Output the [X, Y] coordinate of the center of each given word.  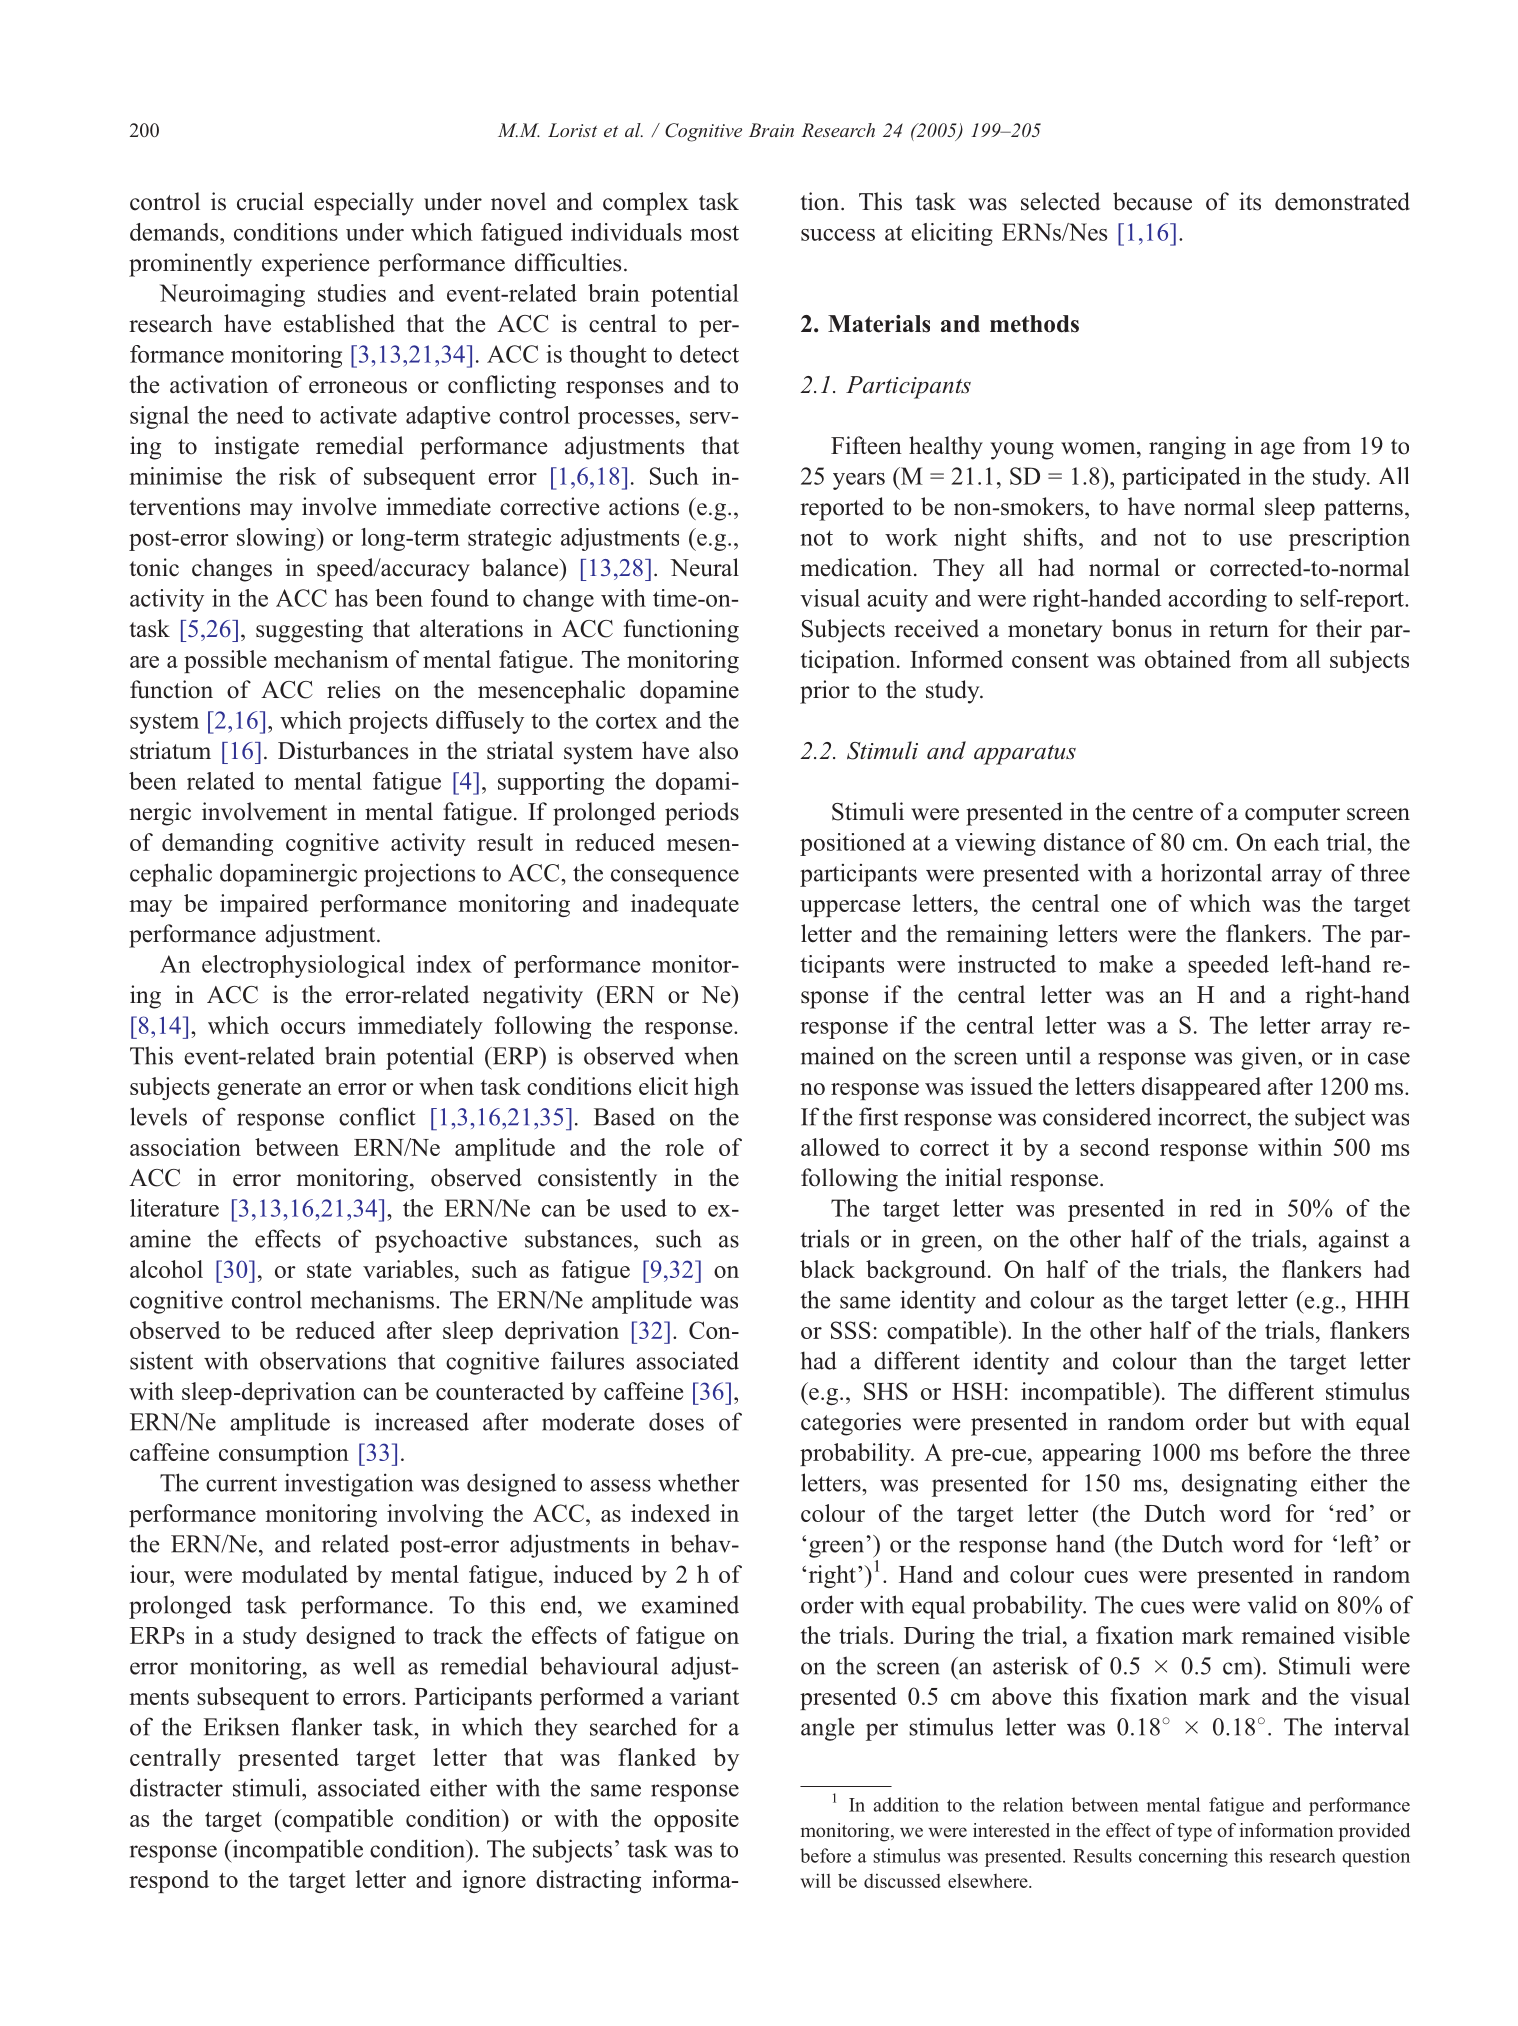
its [1250, 201]
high [716, 1088]
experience [315, 265]
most [714, 233]
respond [169, 1881]
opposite [696, 1820]
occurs [313, 1028]
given [1270, 1058]
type [1194, 1833]
